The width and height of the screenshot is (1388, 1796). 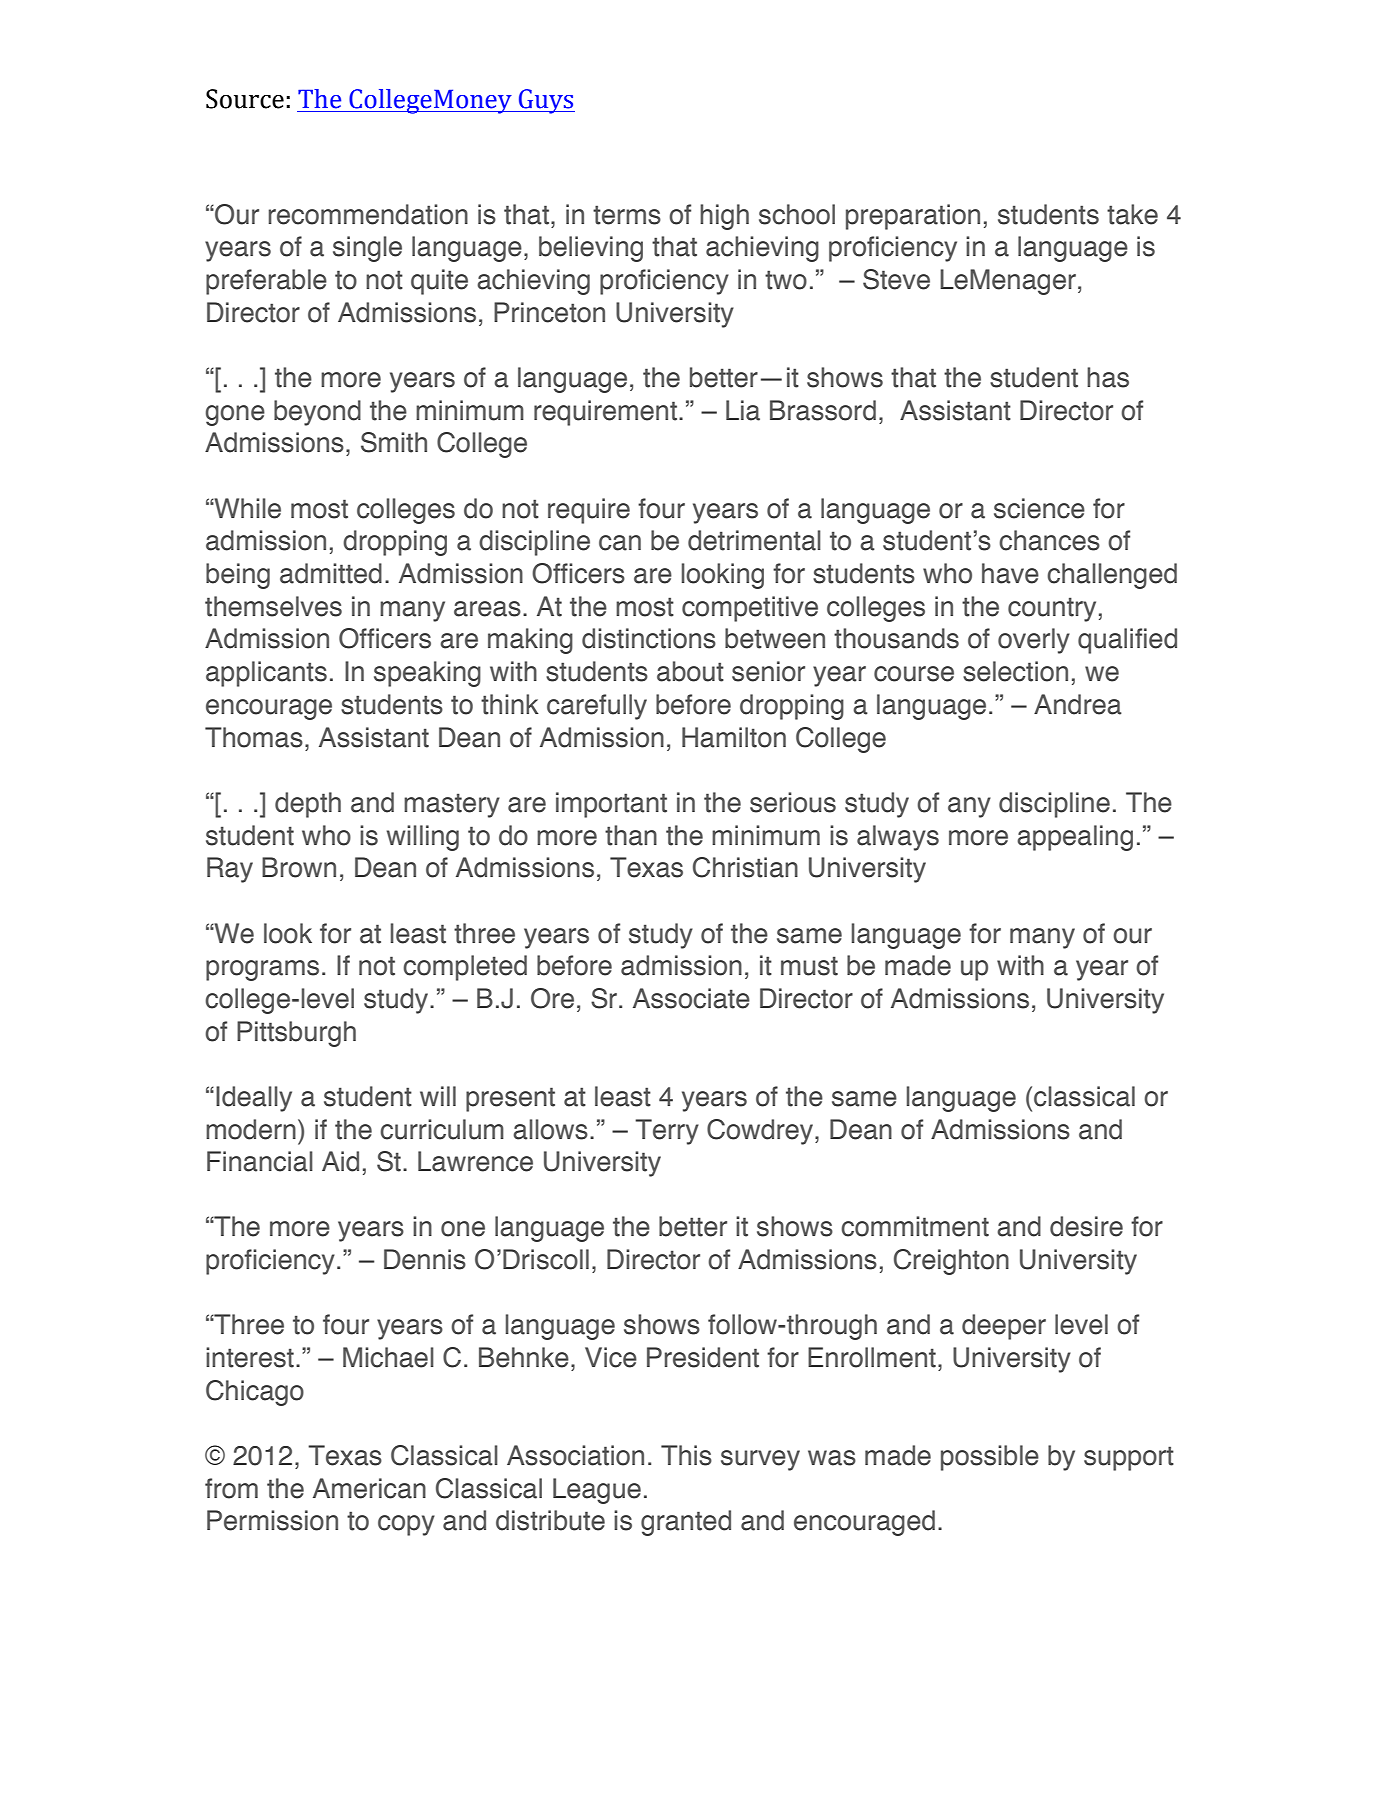 I want to click on Terry, so click(x=667, y=1132).
